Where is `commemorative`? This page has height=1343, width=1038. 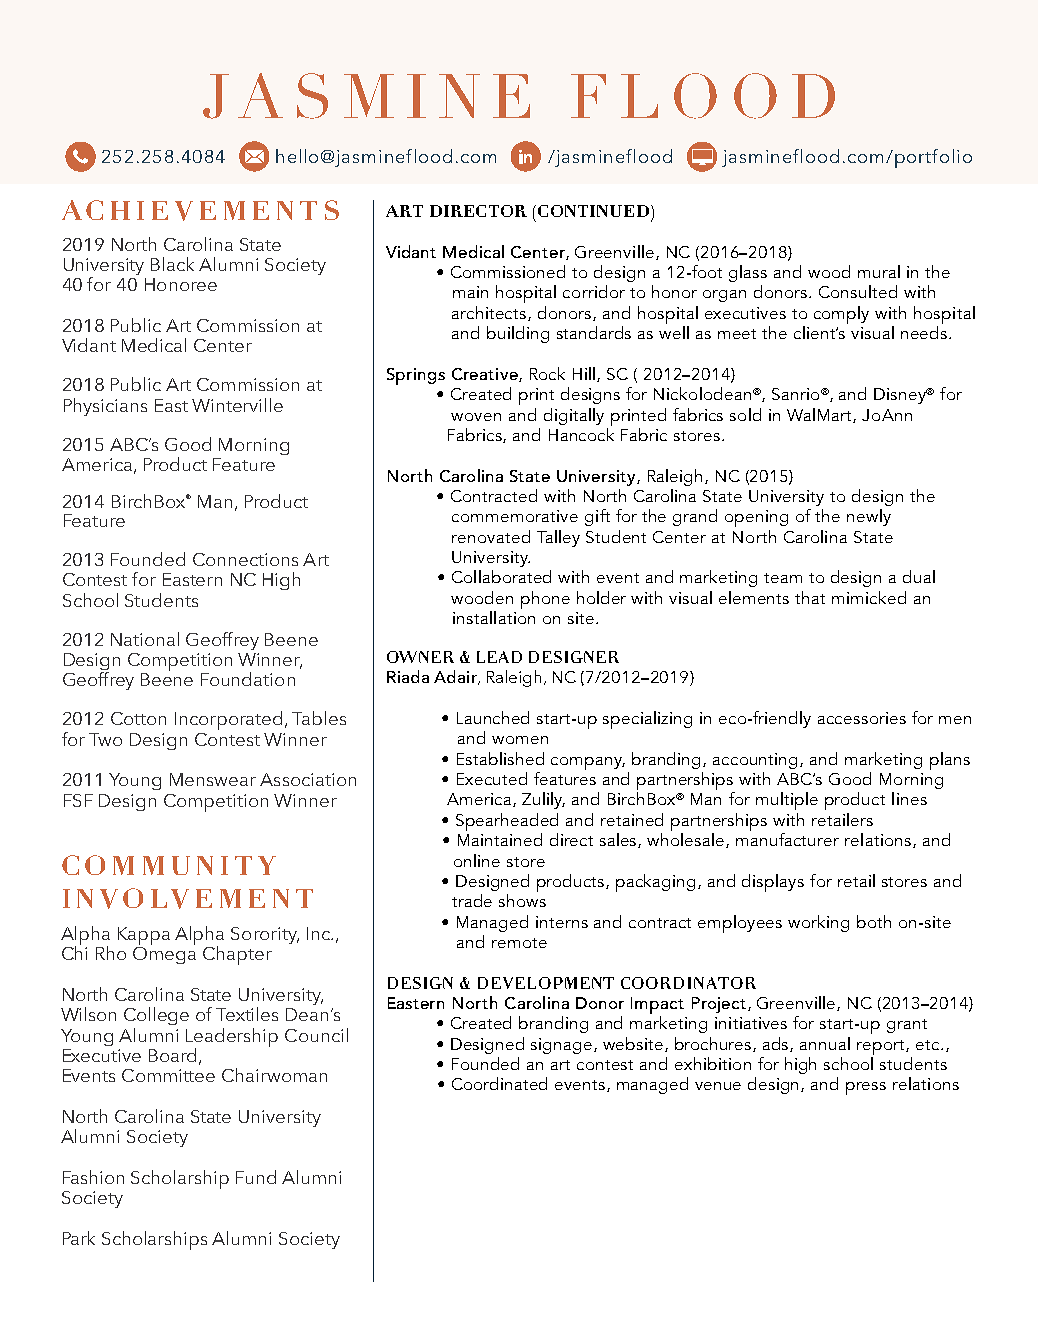
commemorative is located at coordinates (515, 516).
